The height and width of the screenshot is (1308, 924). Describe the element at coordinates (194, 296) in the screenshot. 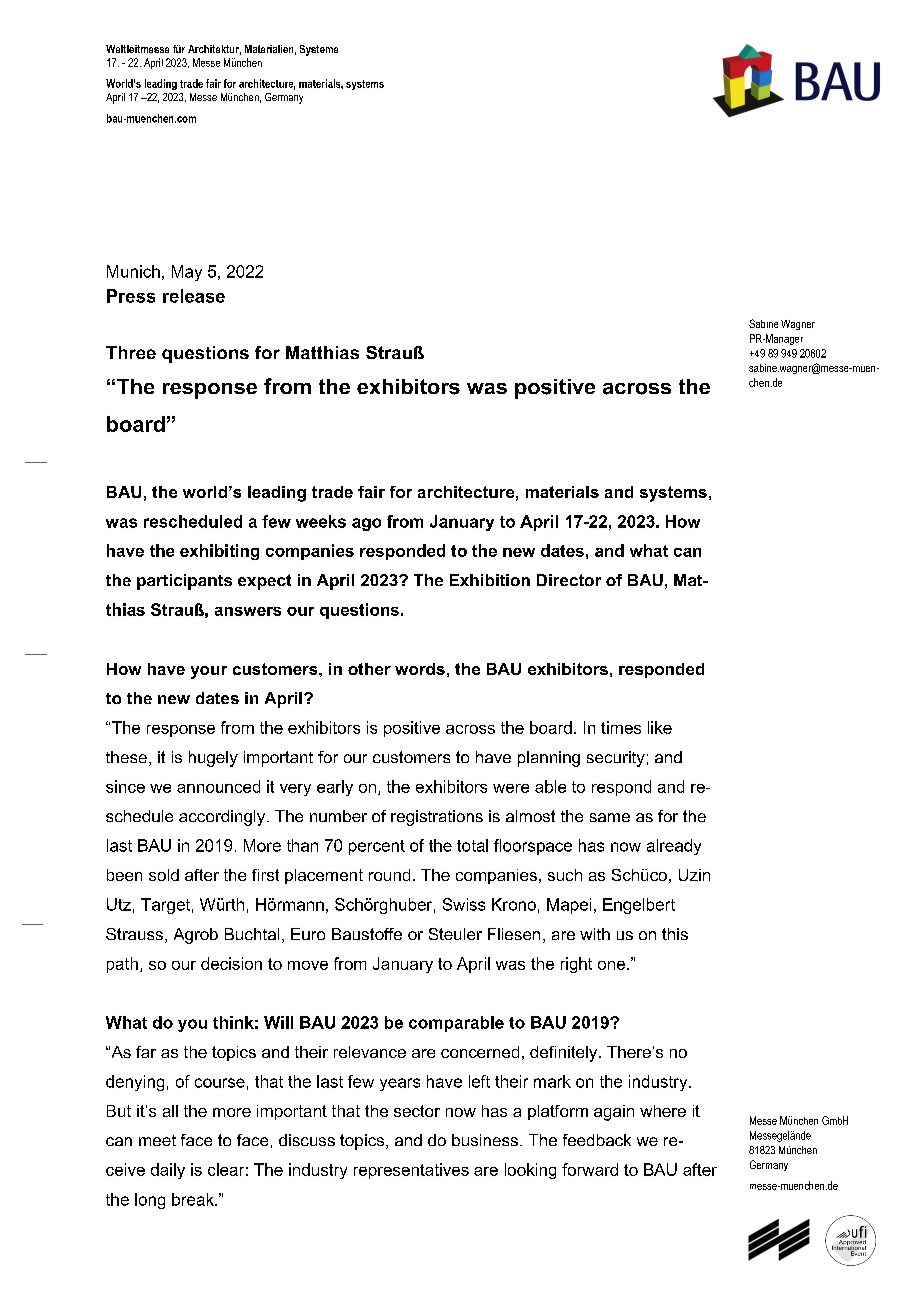

I see `release` at that location.
